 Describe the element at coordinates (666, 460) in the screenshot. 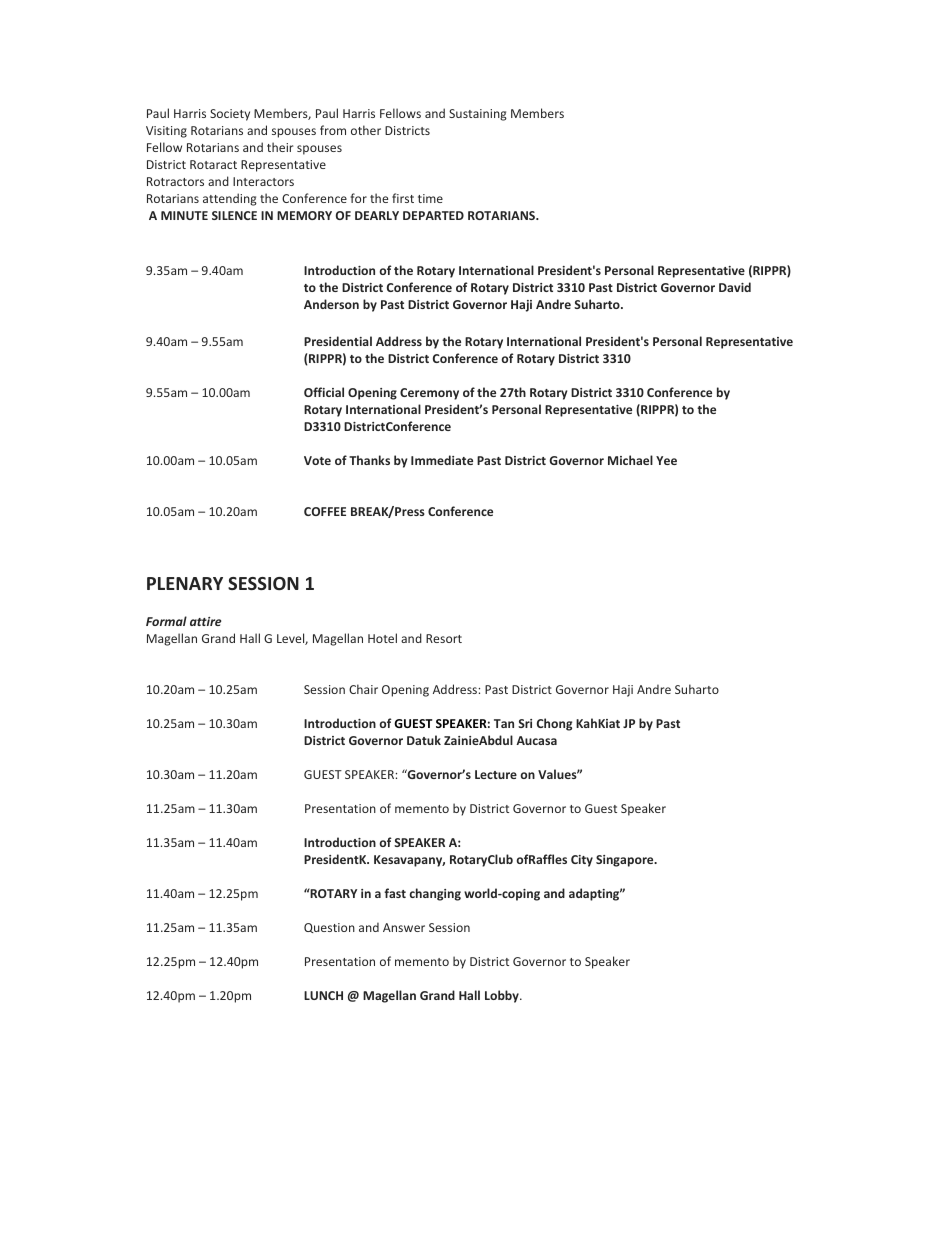

I see `Yee` at that location.
